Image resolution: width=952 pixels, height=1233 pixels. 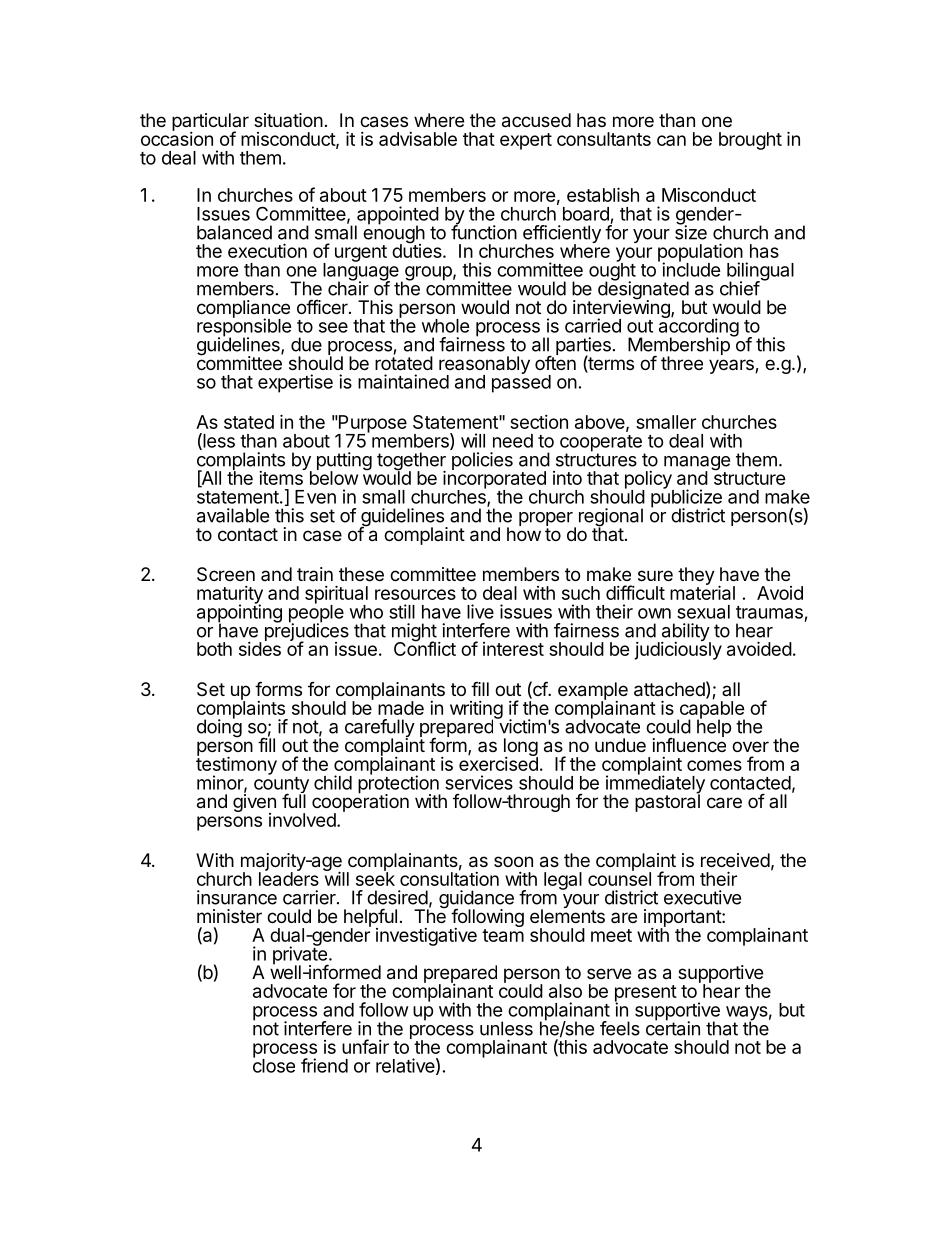 What do you see at coordinates (418, 139) in the screenshot?
I see `advisable` at bounding box center [418, 139].
